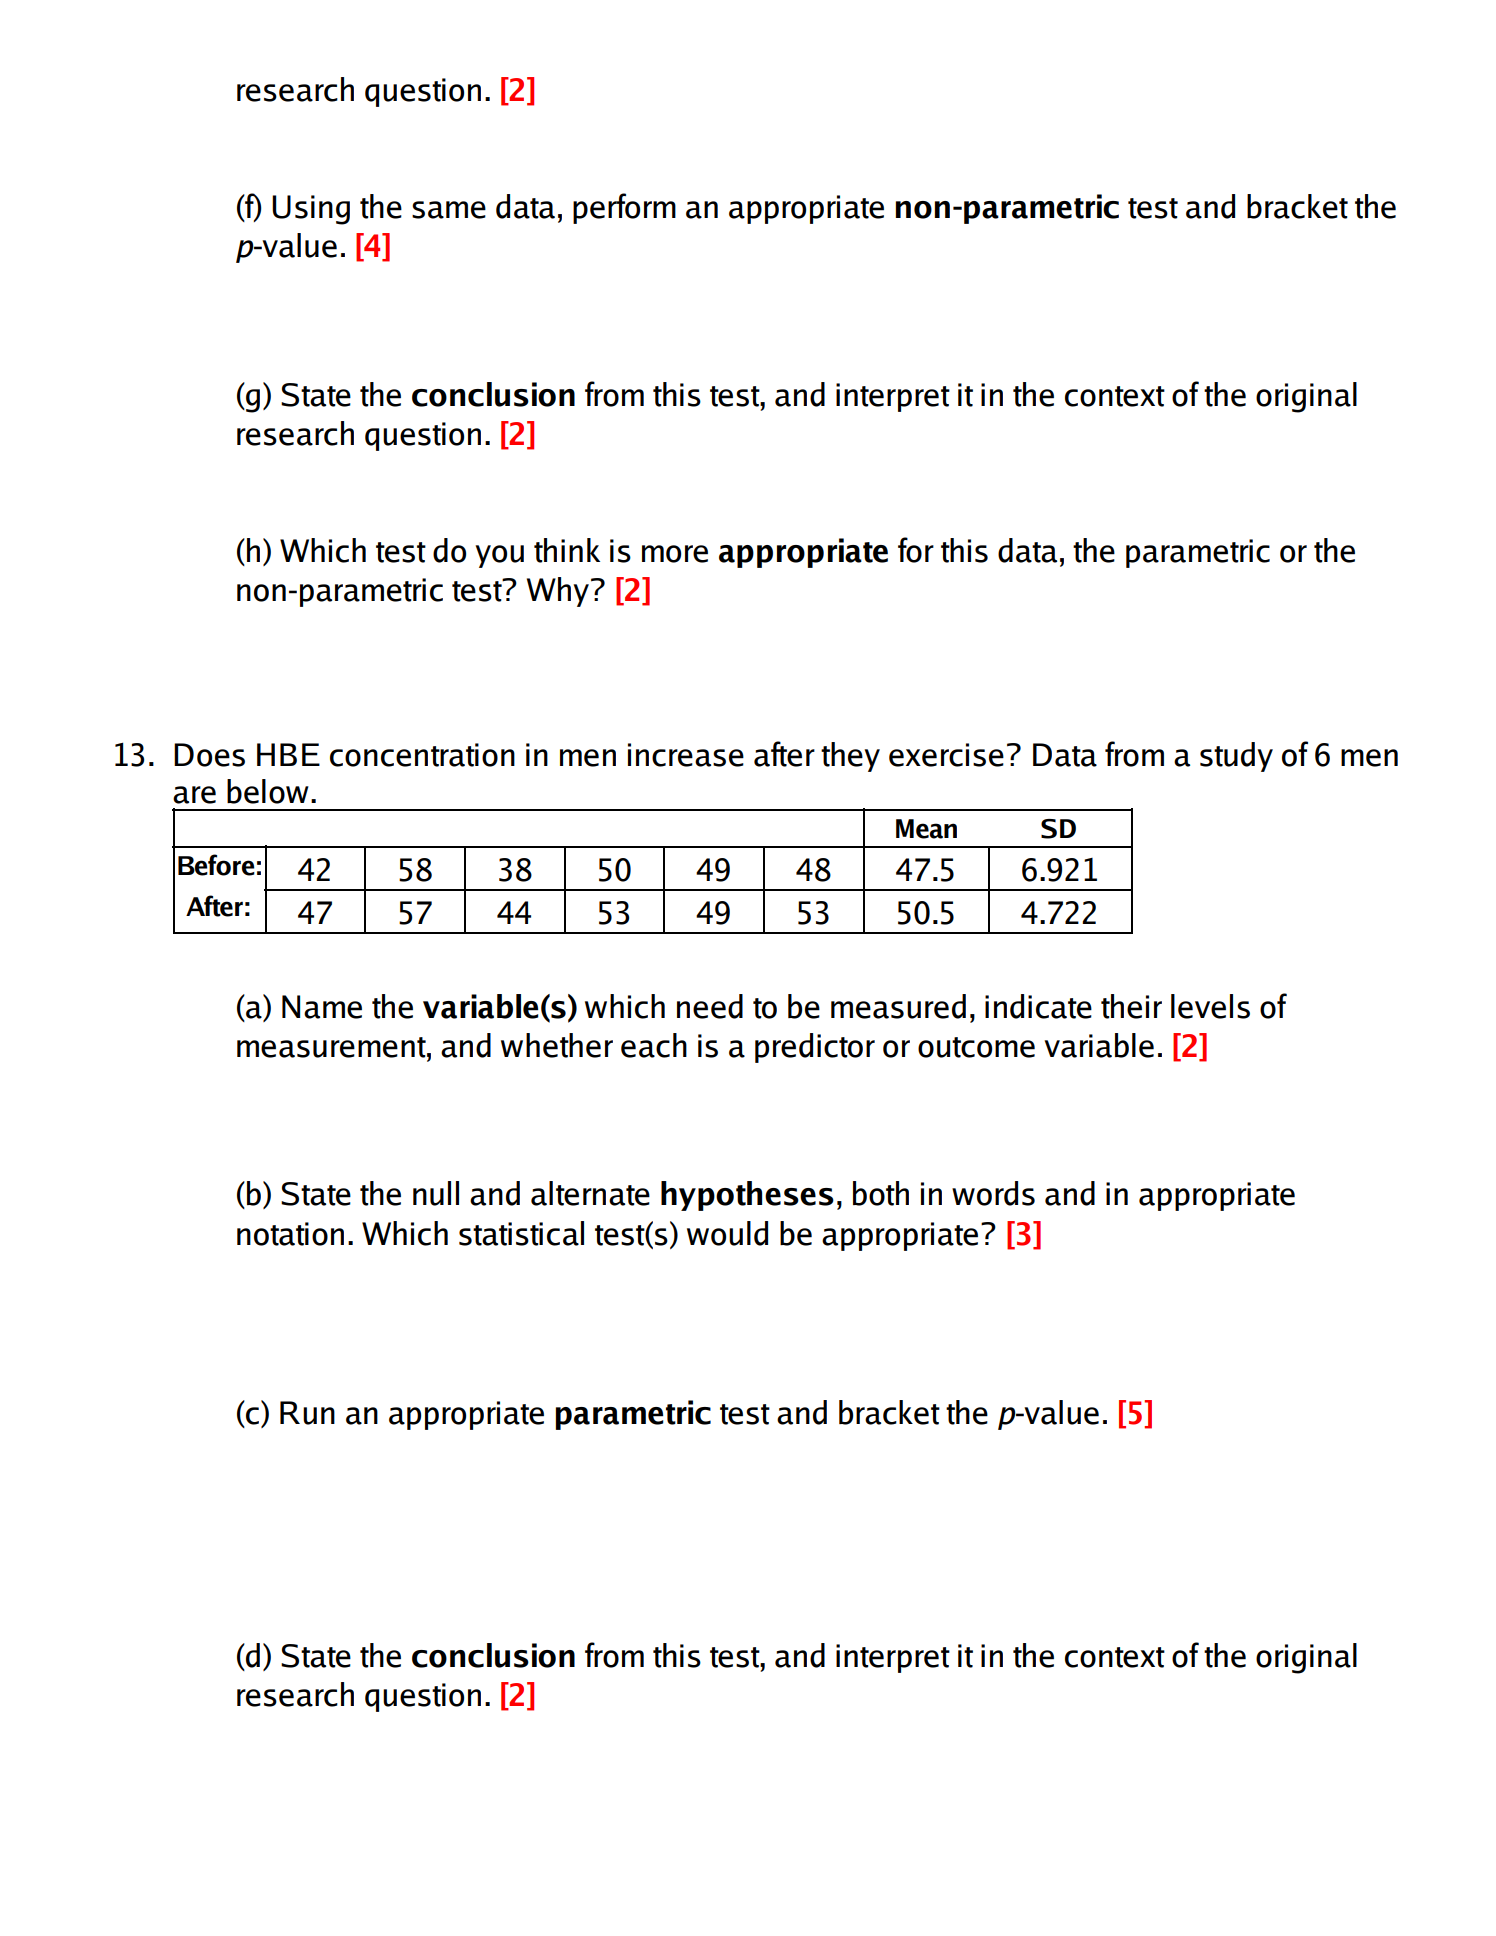 The image size is (1496, 1936). What do you see at coordinates (747, 1196) in the screenshot?
I see `hypotheses` at bounding box center [747, 1196].
